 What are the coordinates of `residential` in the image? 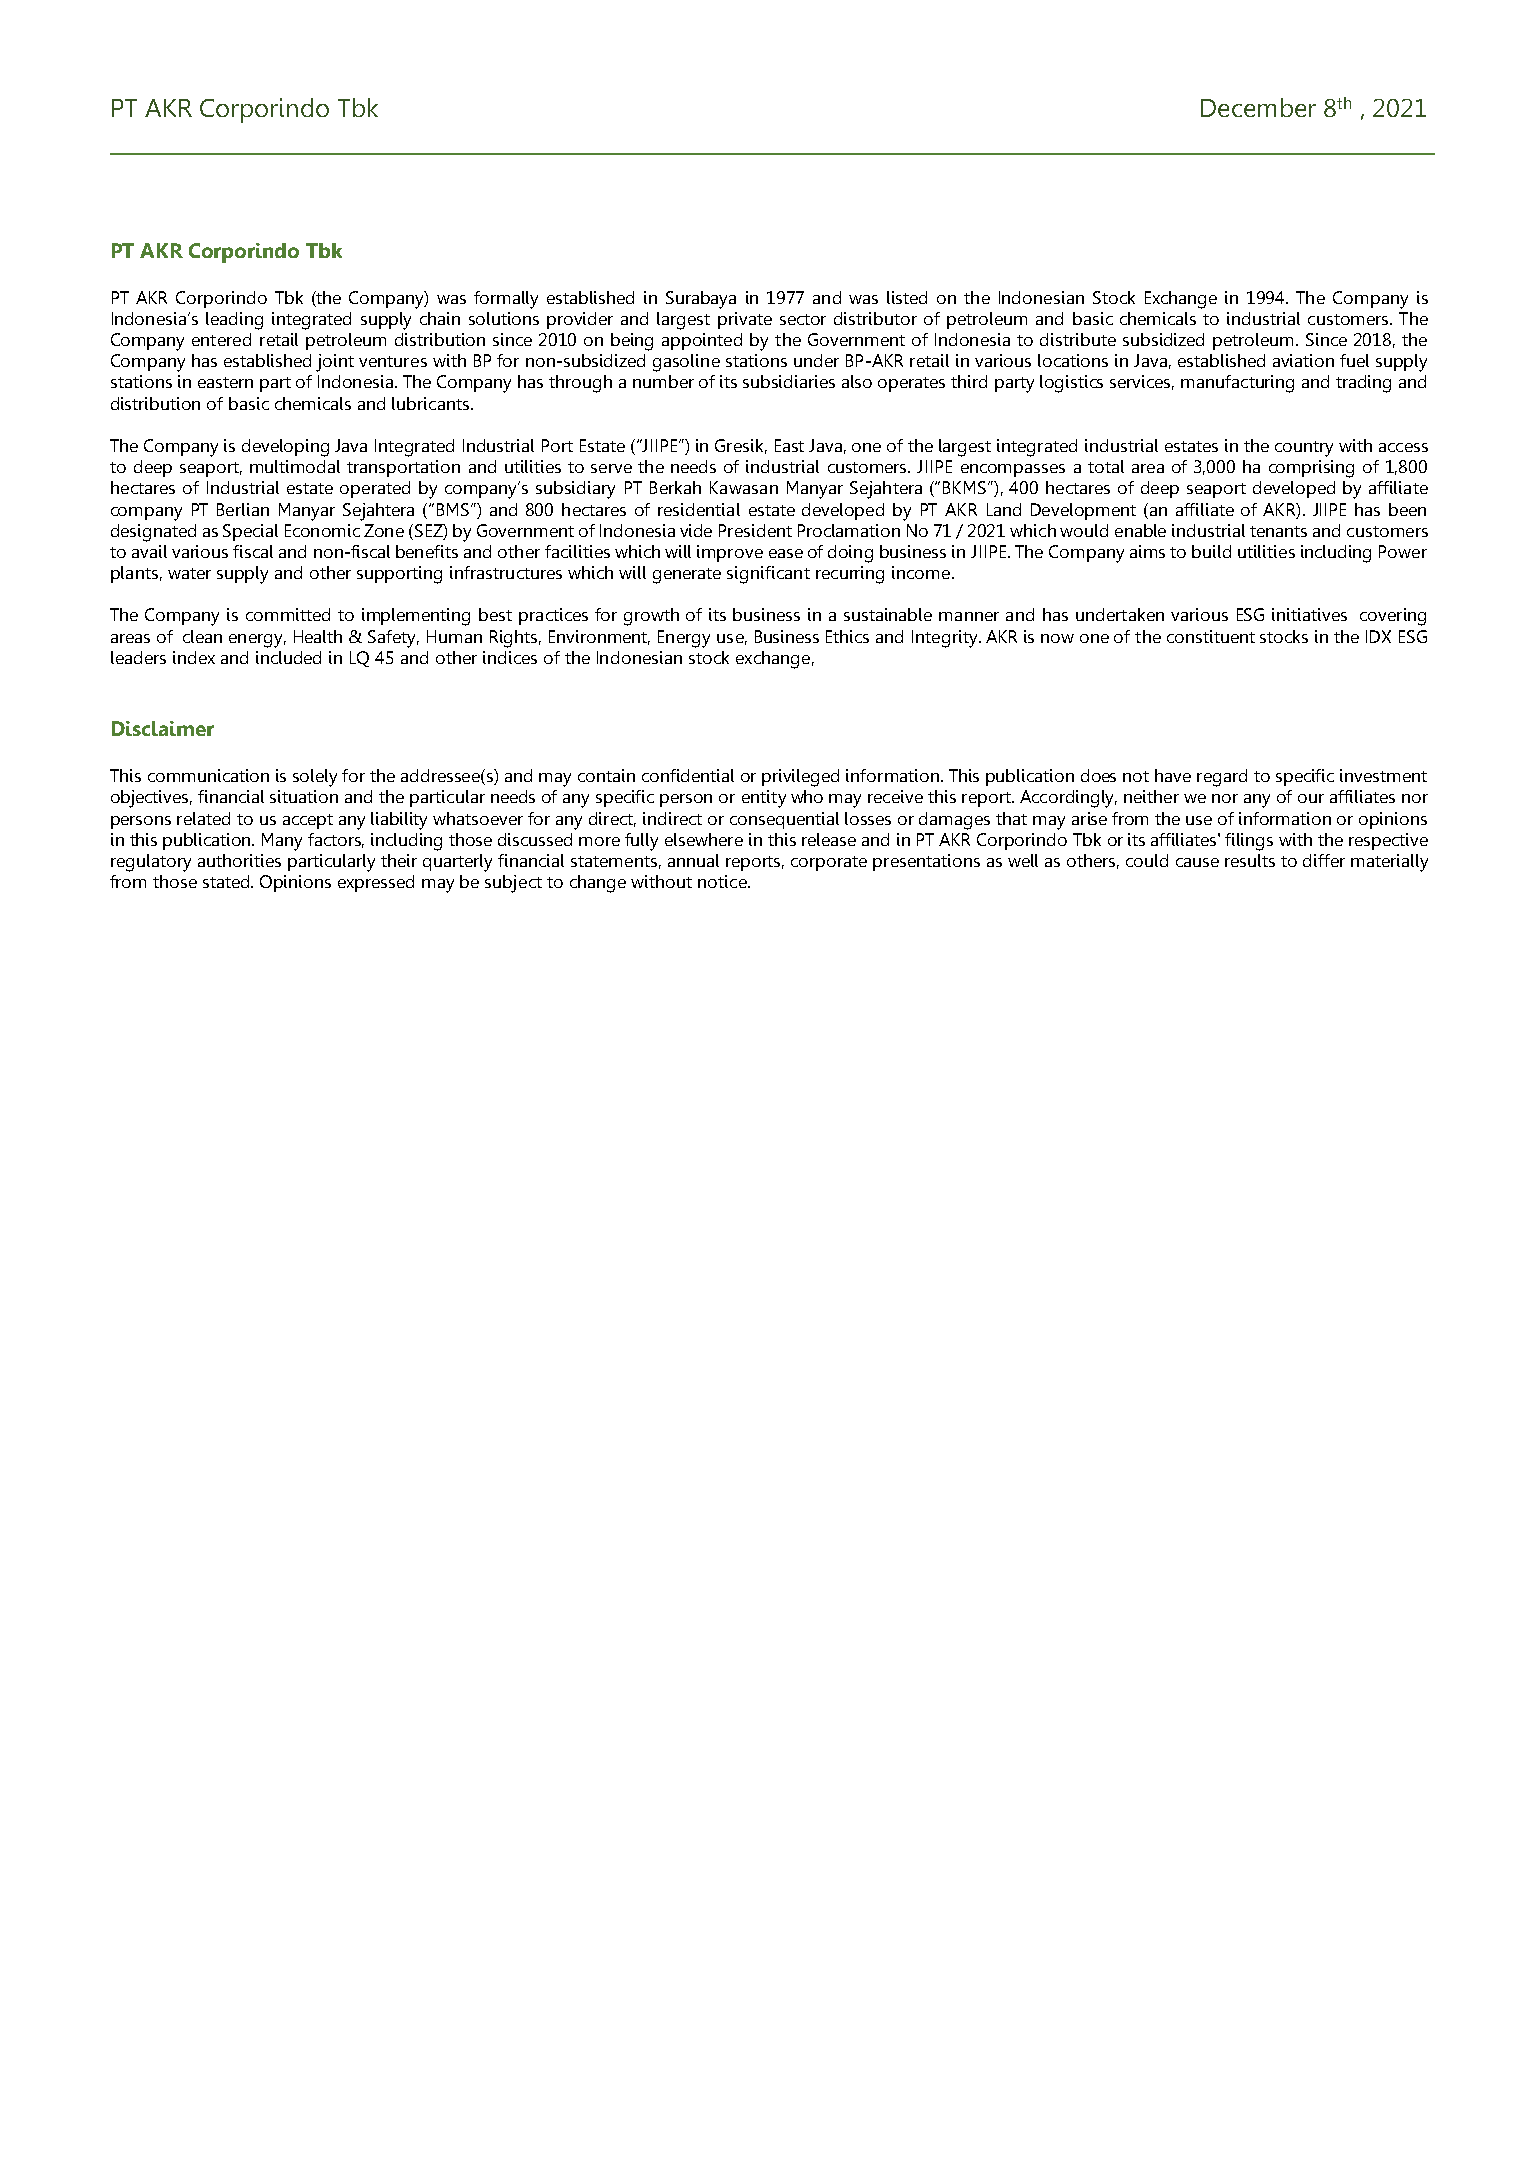 It's located at (699, 509).
